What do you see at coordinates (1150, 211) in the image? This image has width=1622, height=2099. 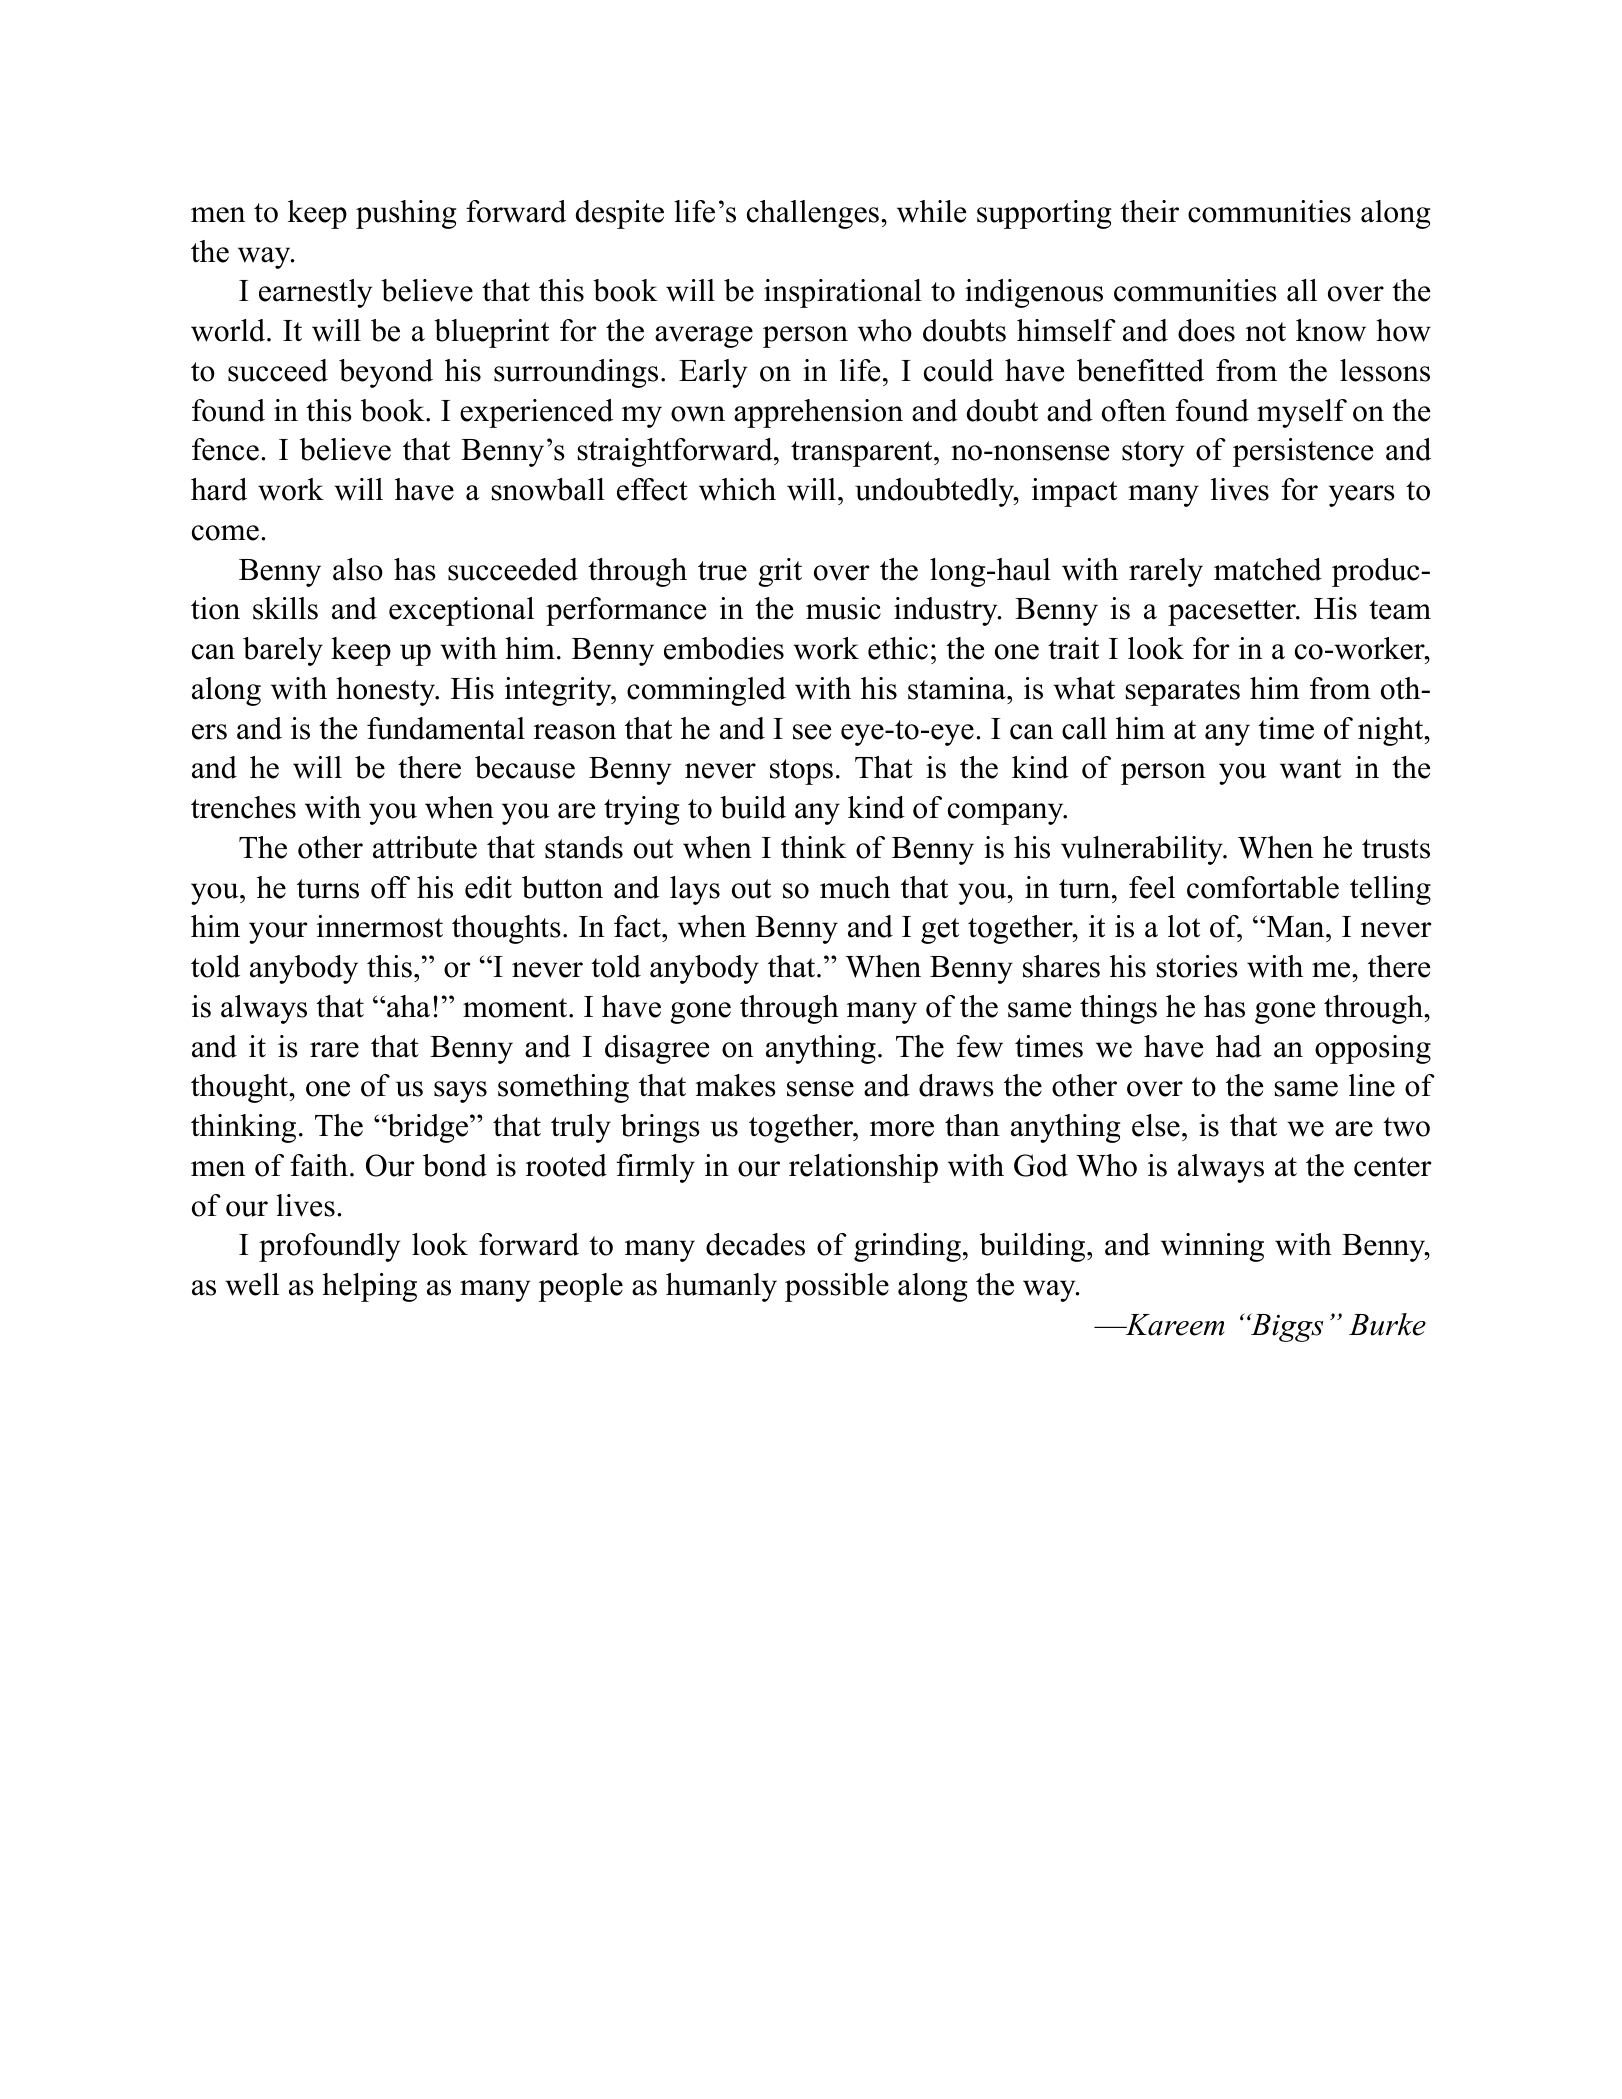 I see `their` at bounding box center [1150, 211].
